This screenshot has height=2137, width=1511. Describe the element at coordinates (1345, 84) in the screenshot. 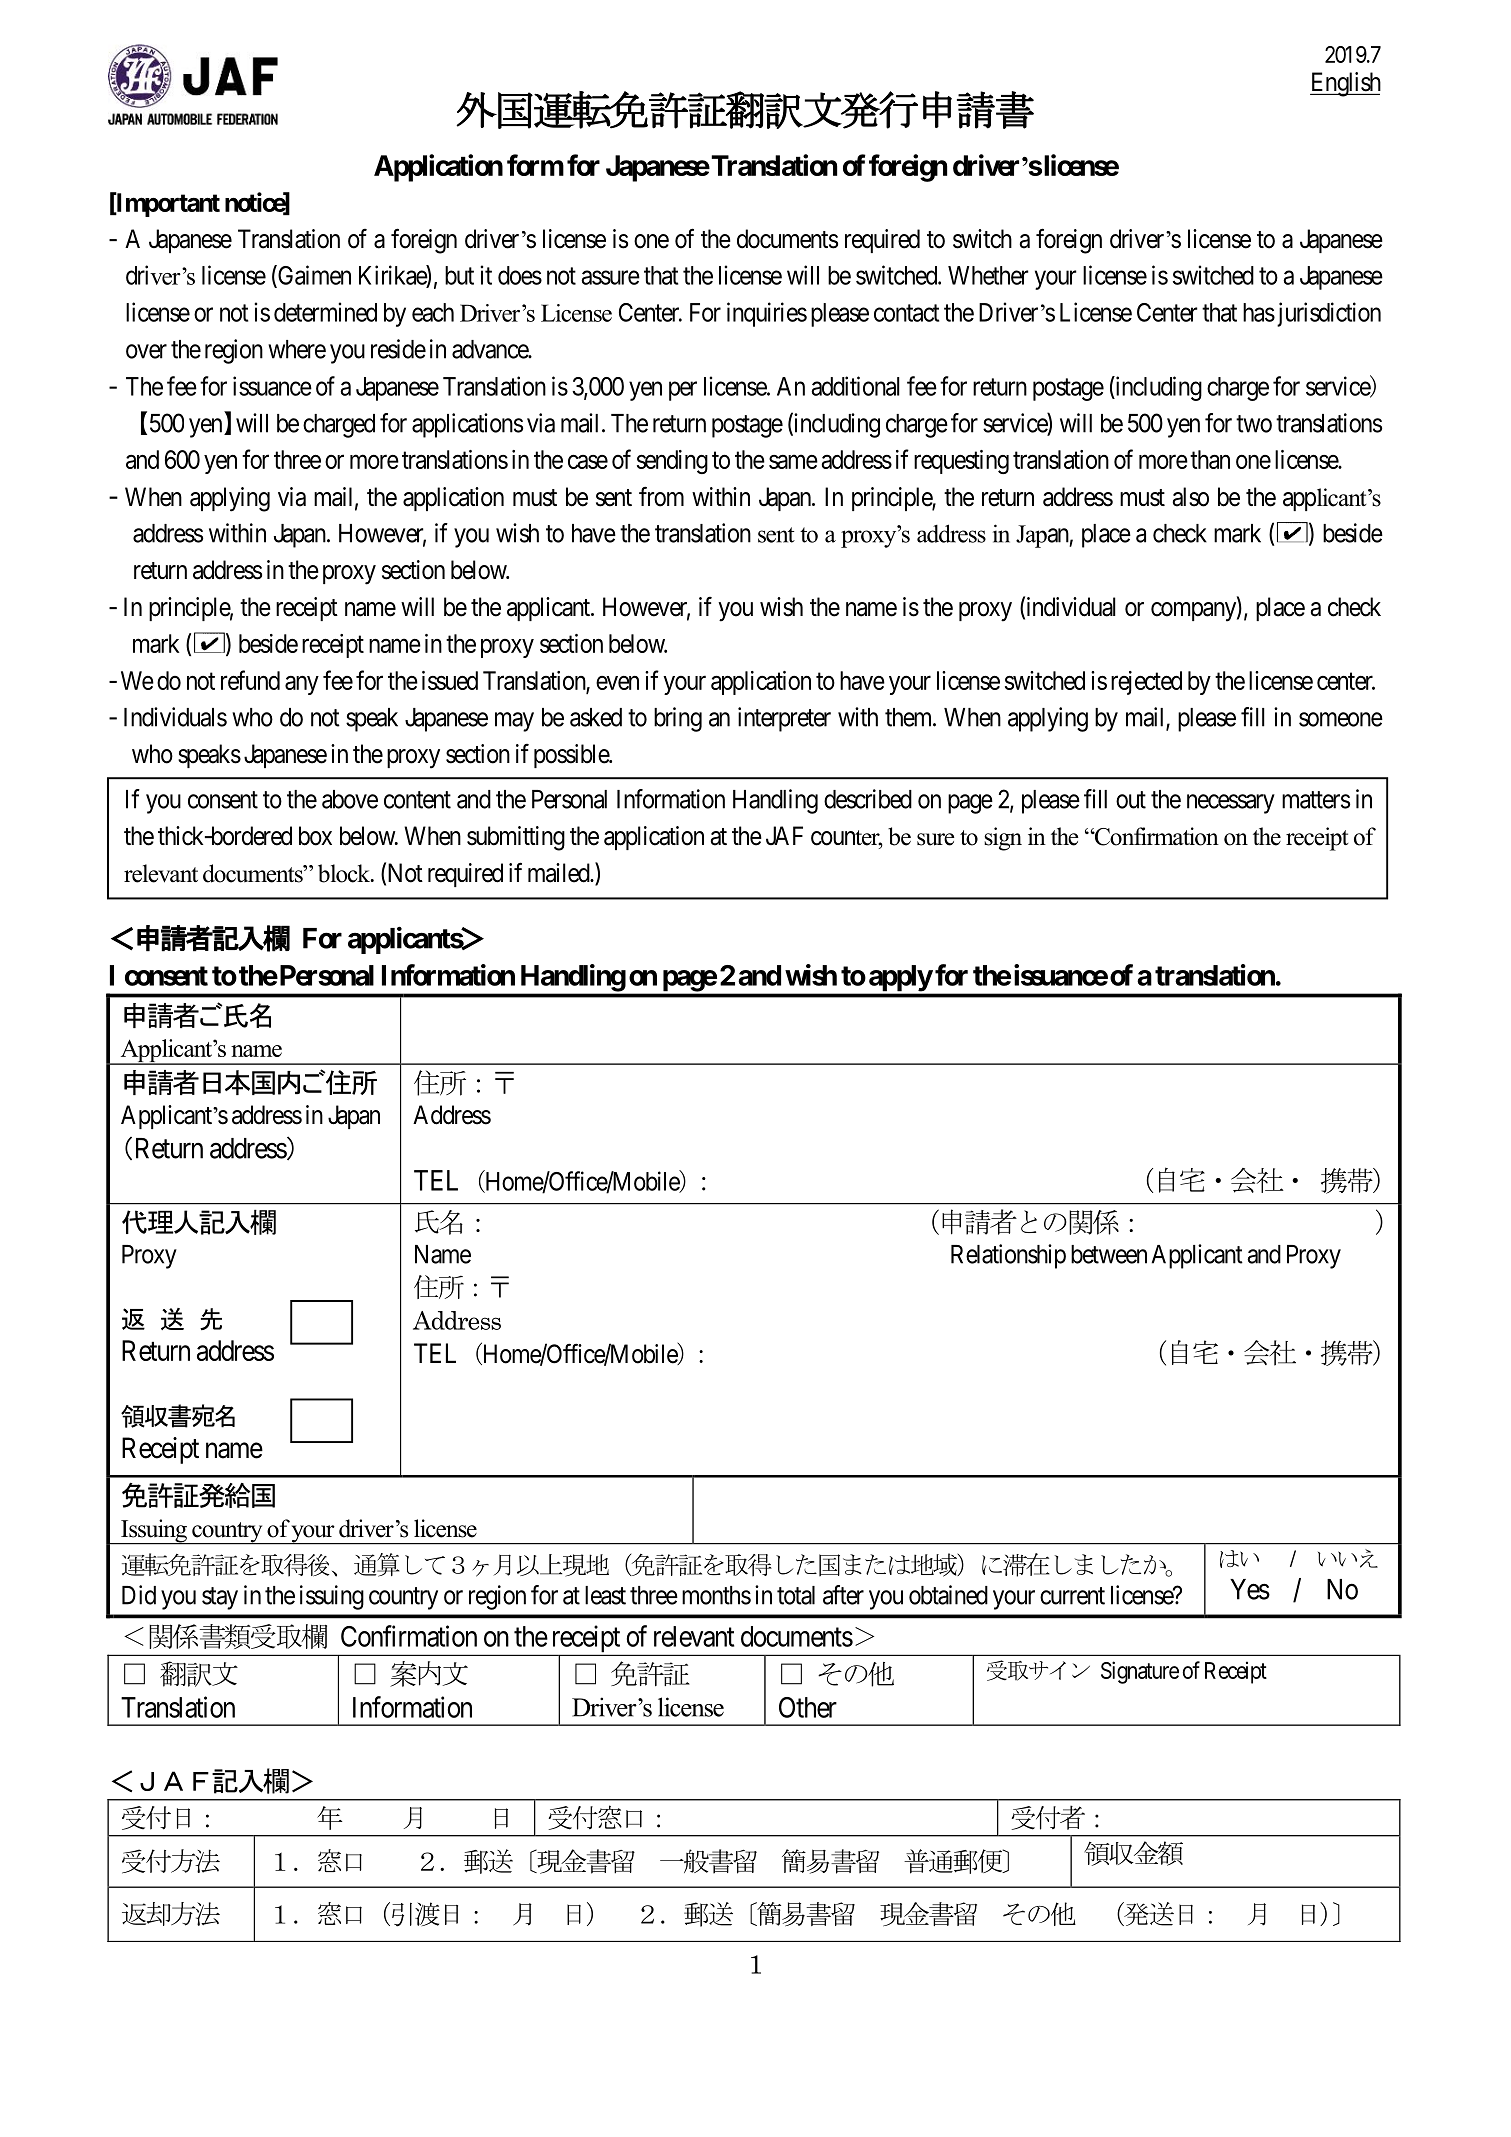

I see `English` at that location.
